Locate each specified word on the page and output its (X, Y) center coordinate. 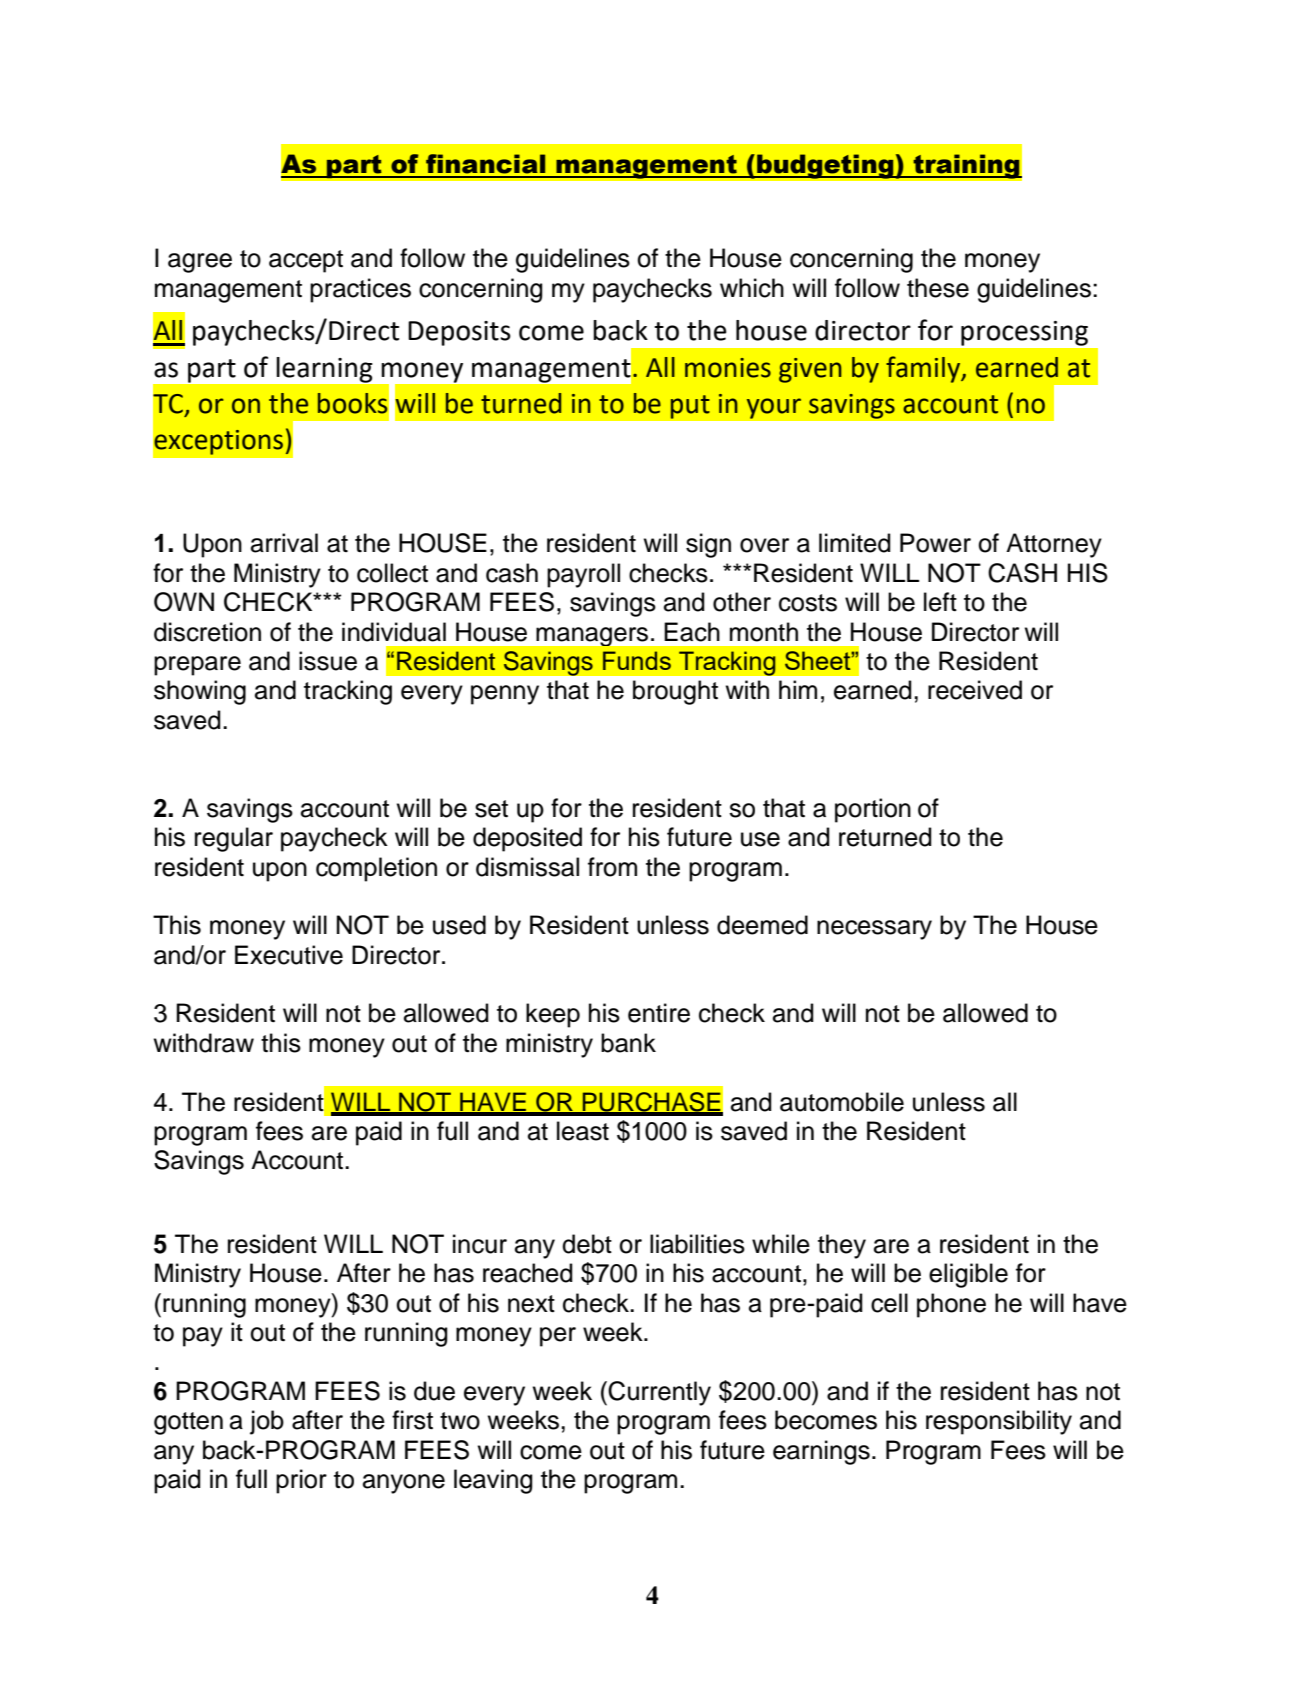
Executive (289, 955)
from (612, 867)
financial (485, 164)
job (267, 1422)
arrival (284, 543)
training (967, 166)
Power (935, 543)
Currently (659, 1393)
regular (234, 839)
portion (873, 810)
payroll (583, 575)
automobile (842, 1102)
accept (306, 261)
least (583, 1131)
